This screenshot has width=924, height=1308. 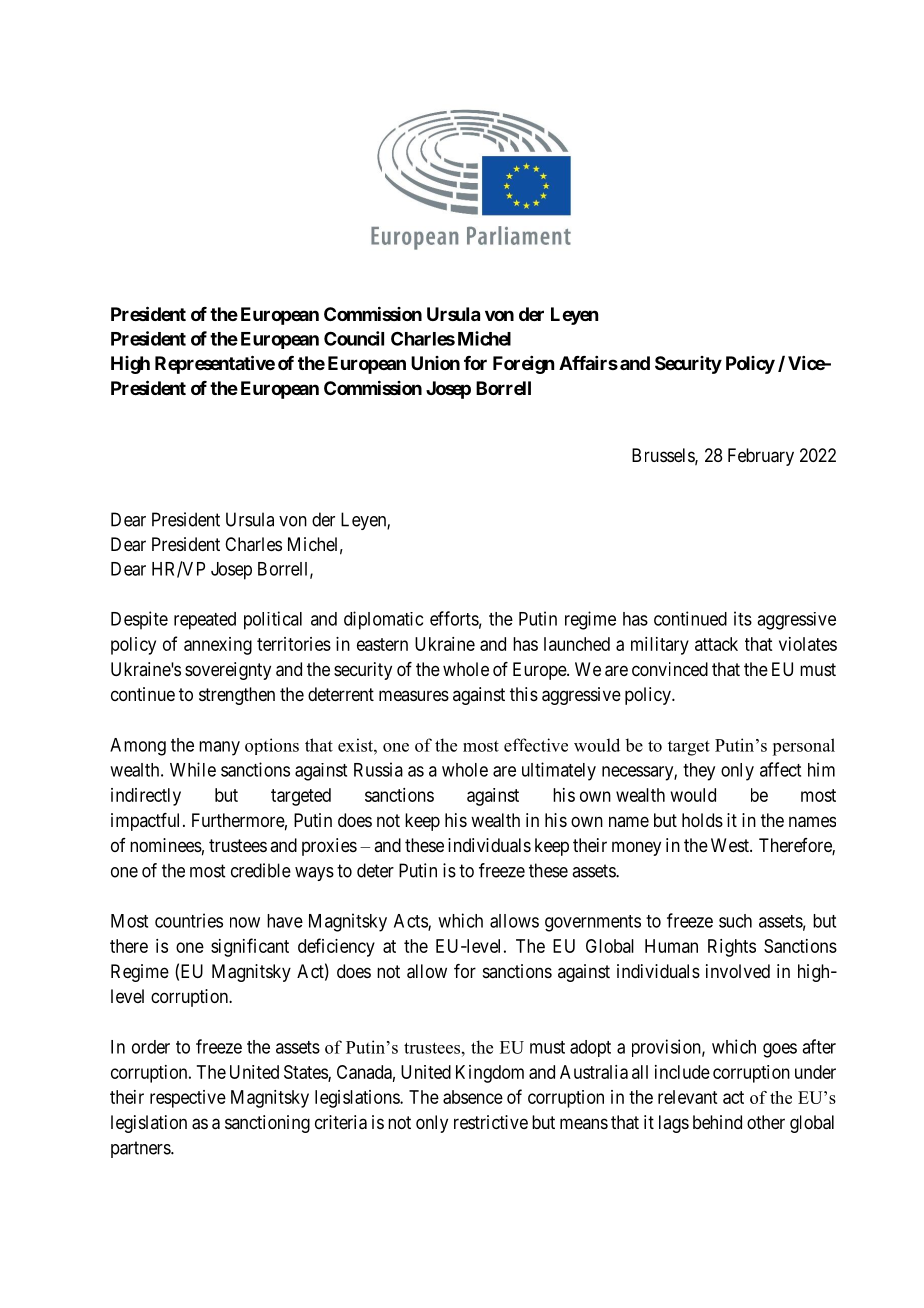 What do you see at coordinates (523, 365) in the screenshot?
I see `Foreign` at bounding box center [523, 365].
